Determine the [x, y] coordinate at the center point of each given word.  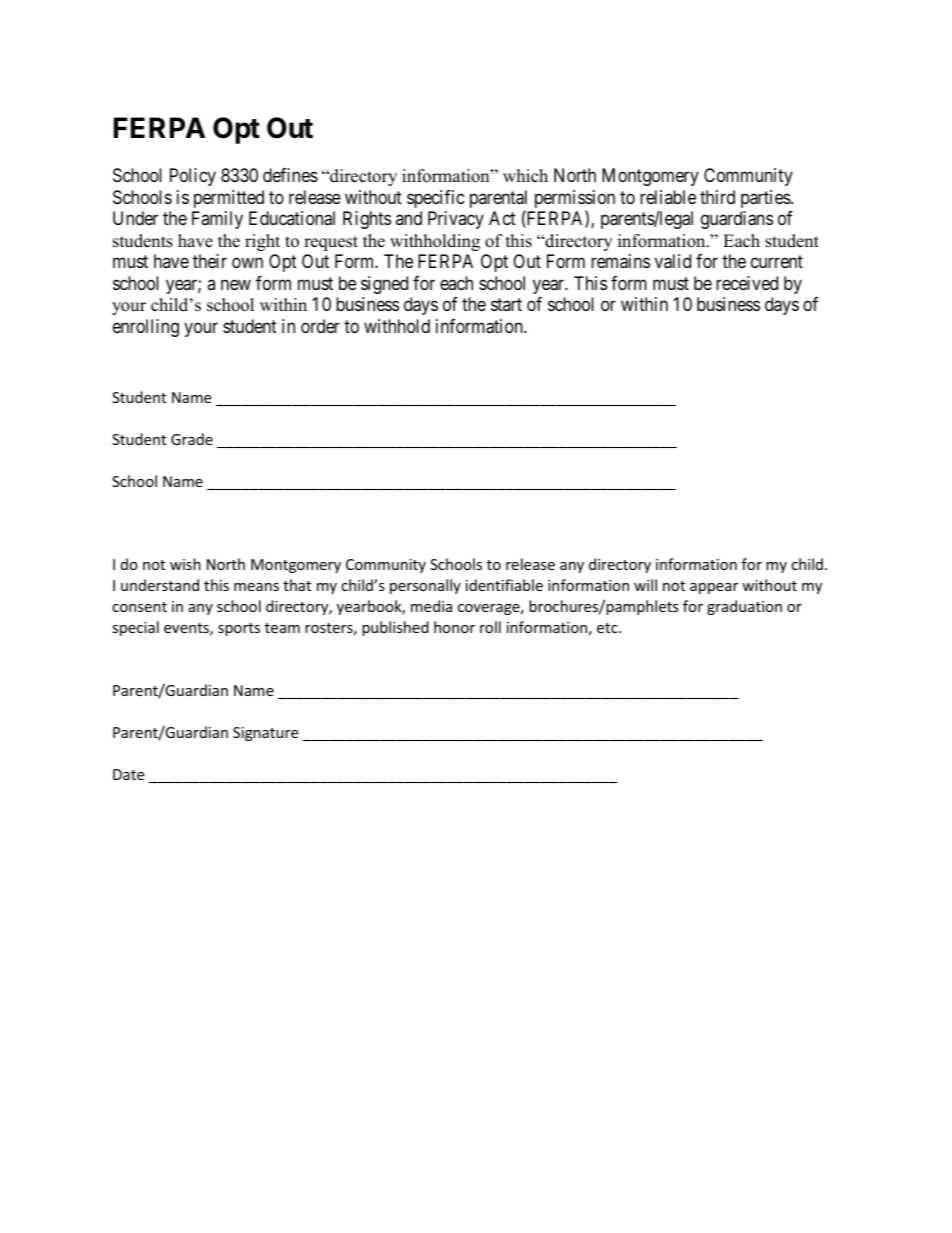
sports [239, 629]
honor [454, 627]
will [645, 585]
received [747, 283]
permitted [229, 199]
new [236, 284]
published [395, 628]
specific [436, 199]
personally [425, 586]
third [717, 197]
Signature [265, 734]
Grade [192, 439]
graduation [744, 607]
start [506, 305]
